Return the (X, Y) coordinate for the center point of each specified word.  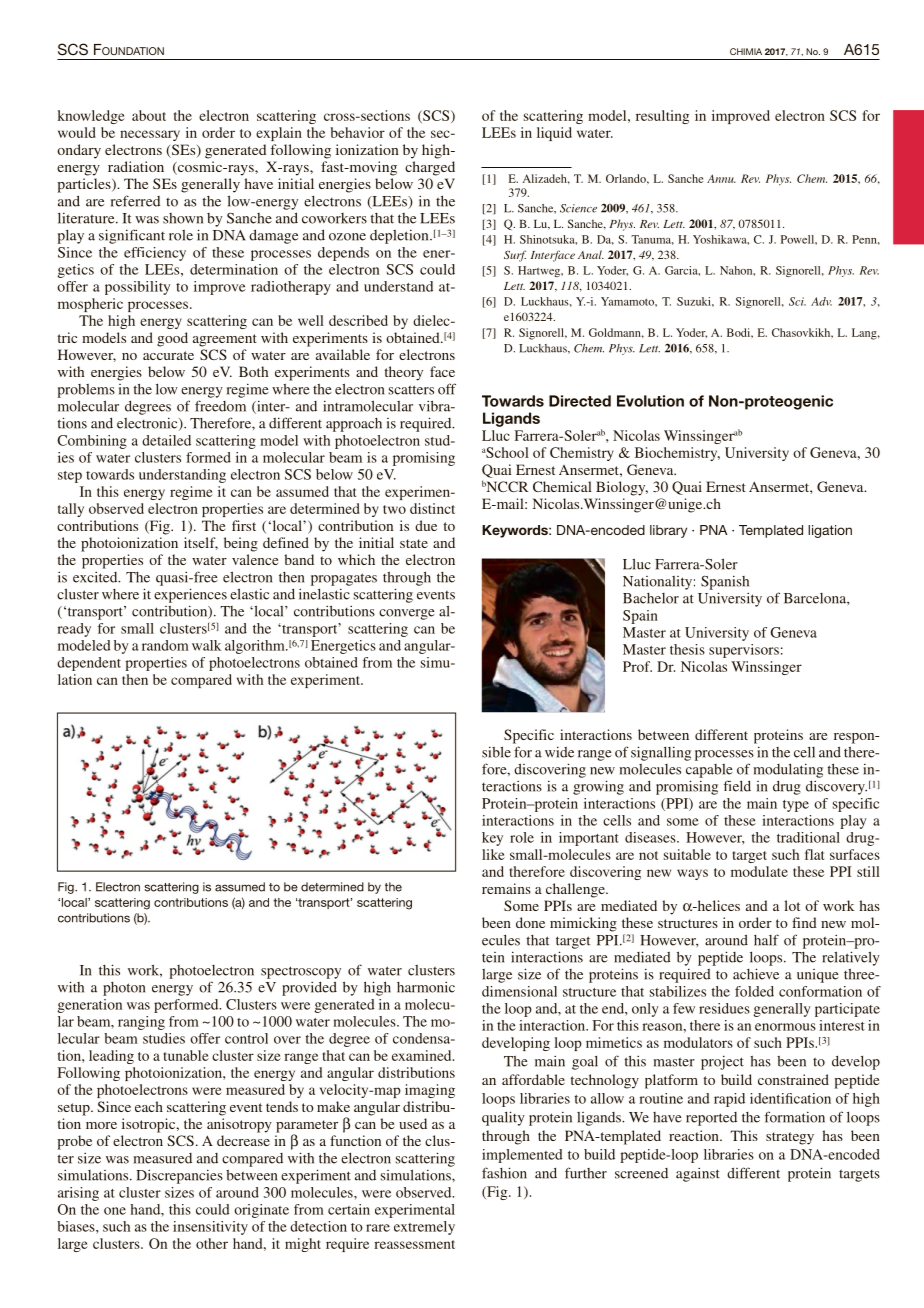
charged (430, 168)
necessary (150, 135)
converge (407, 614)
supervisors (744, 651)
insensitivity (210, 1228)
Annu (721, 178)
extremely (424, 1228)
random (165, 645)
